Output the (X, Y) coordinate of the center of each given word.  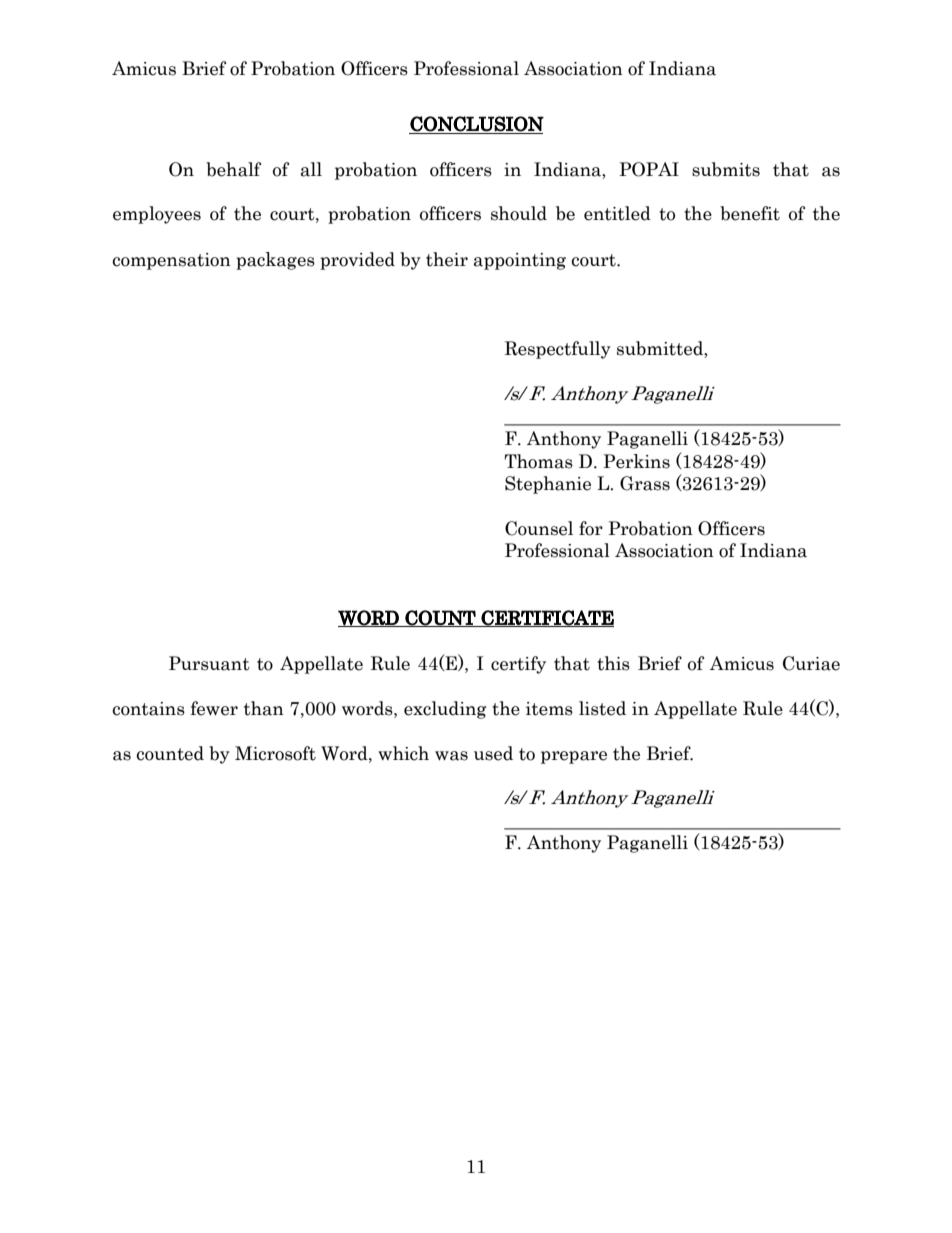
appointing (520, 261)
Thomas (538, 461)
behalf (233, 169)
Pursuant (209, 663)
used (493, 753)
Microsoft (275, 753)
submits (726, 169)
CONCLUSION (477, 124)
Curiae (811, 663)
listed (602, 708)
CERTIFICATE (547, 618)
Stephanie (548, 485)
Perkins (636, 461)
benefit (750, 213)
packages (275, 261)
